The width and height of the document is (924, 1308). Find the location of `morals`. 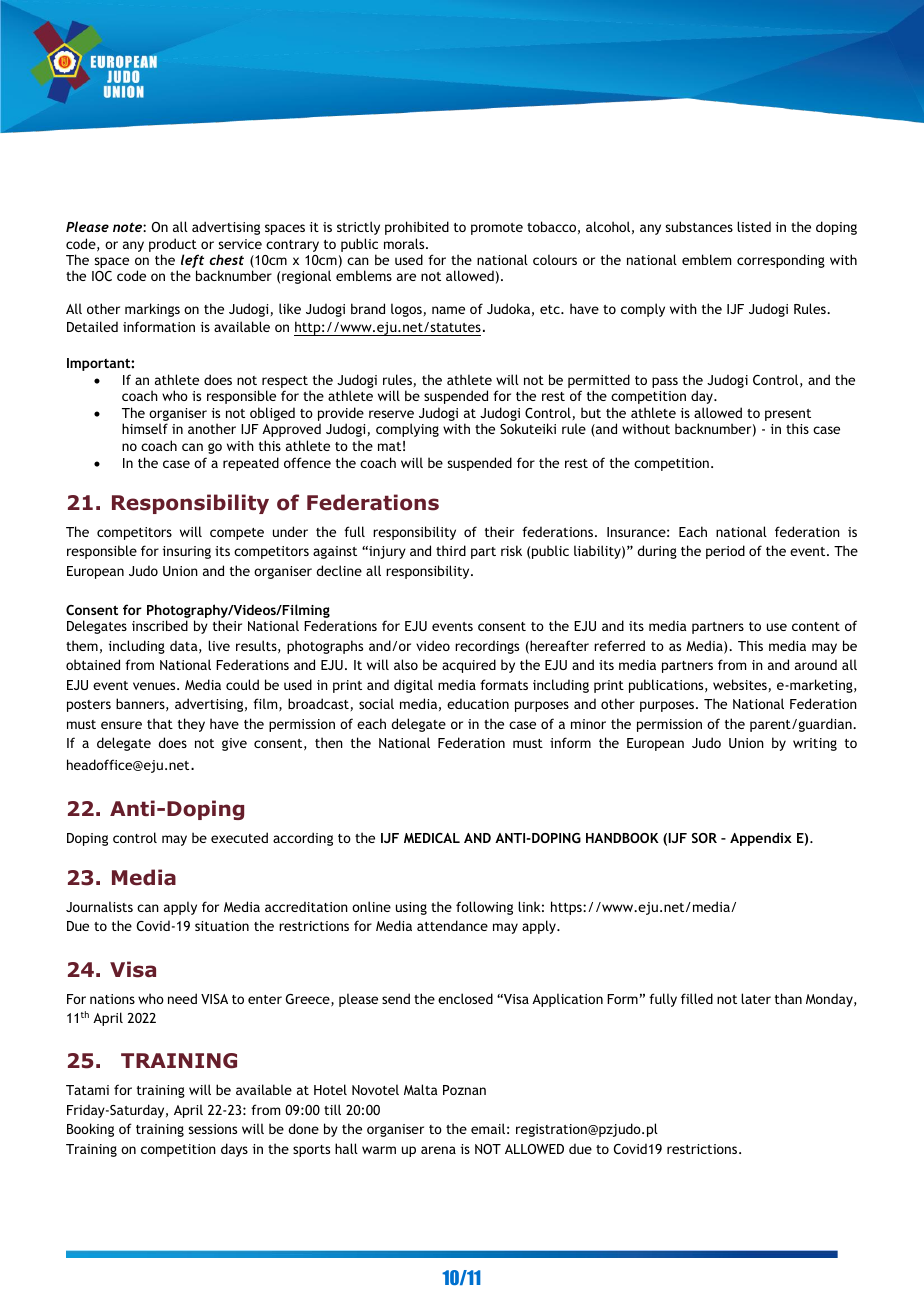

morals is located at coordinates (405, 243).
